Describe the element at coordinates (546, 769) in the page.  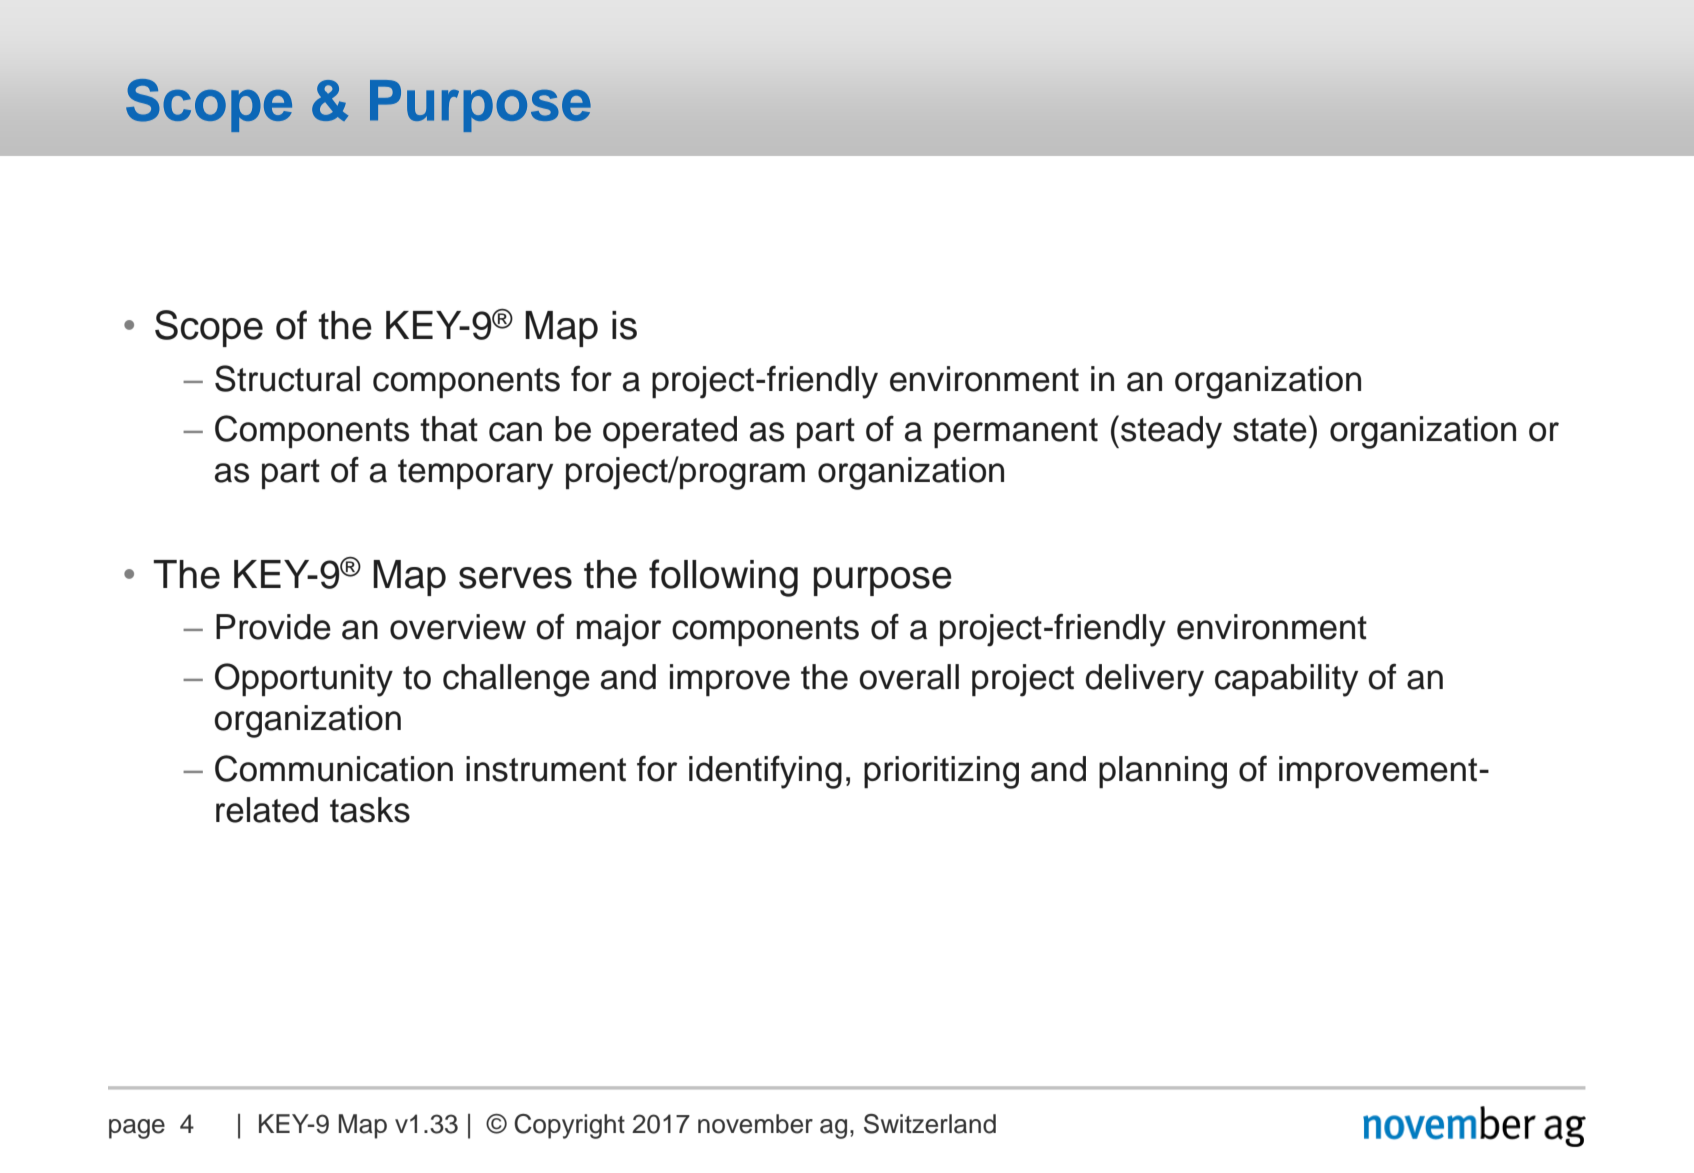
I see `instrument` at that location.
